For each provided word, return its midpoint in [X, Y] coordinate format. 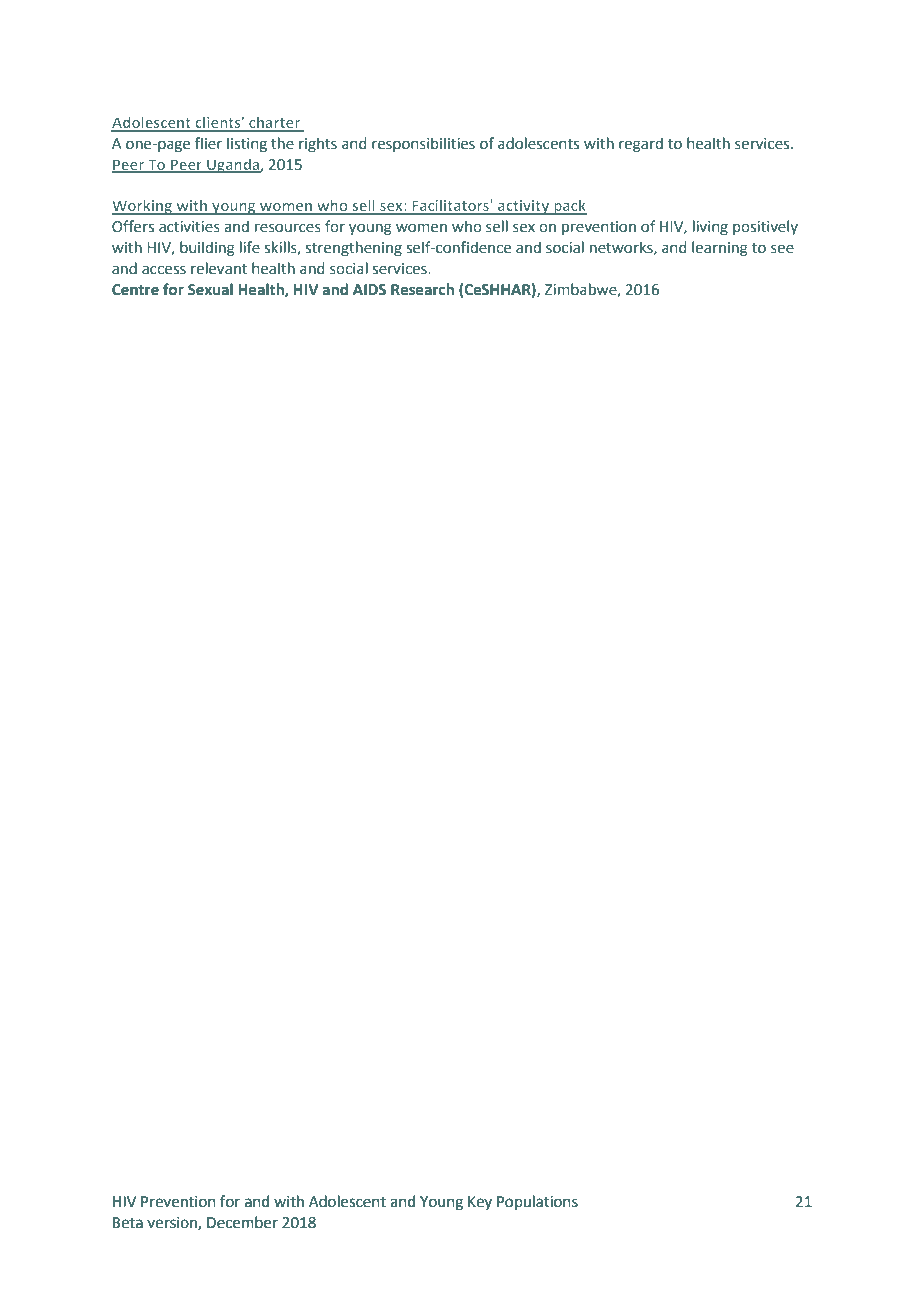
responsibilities [423, 144]
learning [720, 248]
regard [641, 144]
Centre [135, 290]
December [242, 1222]
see [782, 249]
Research [422, 289]
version [173, 1223]
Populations [537, 1202]
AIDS [369, 290]
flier [208, 143]
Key [480, 1203]
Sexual [210, 289]
